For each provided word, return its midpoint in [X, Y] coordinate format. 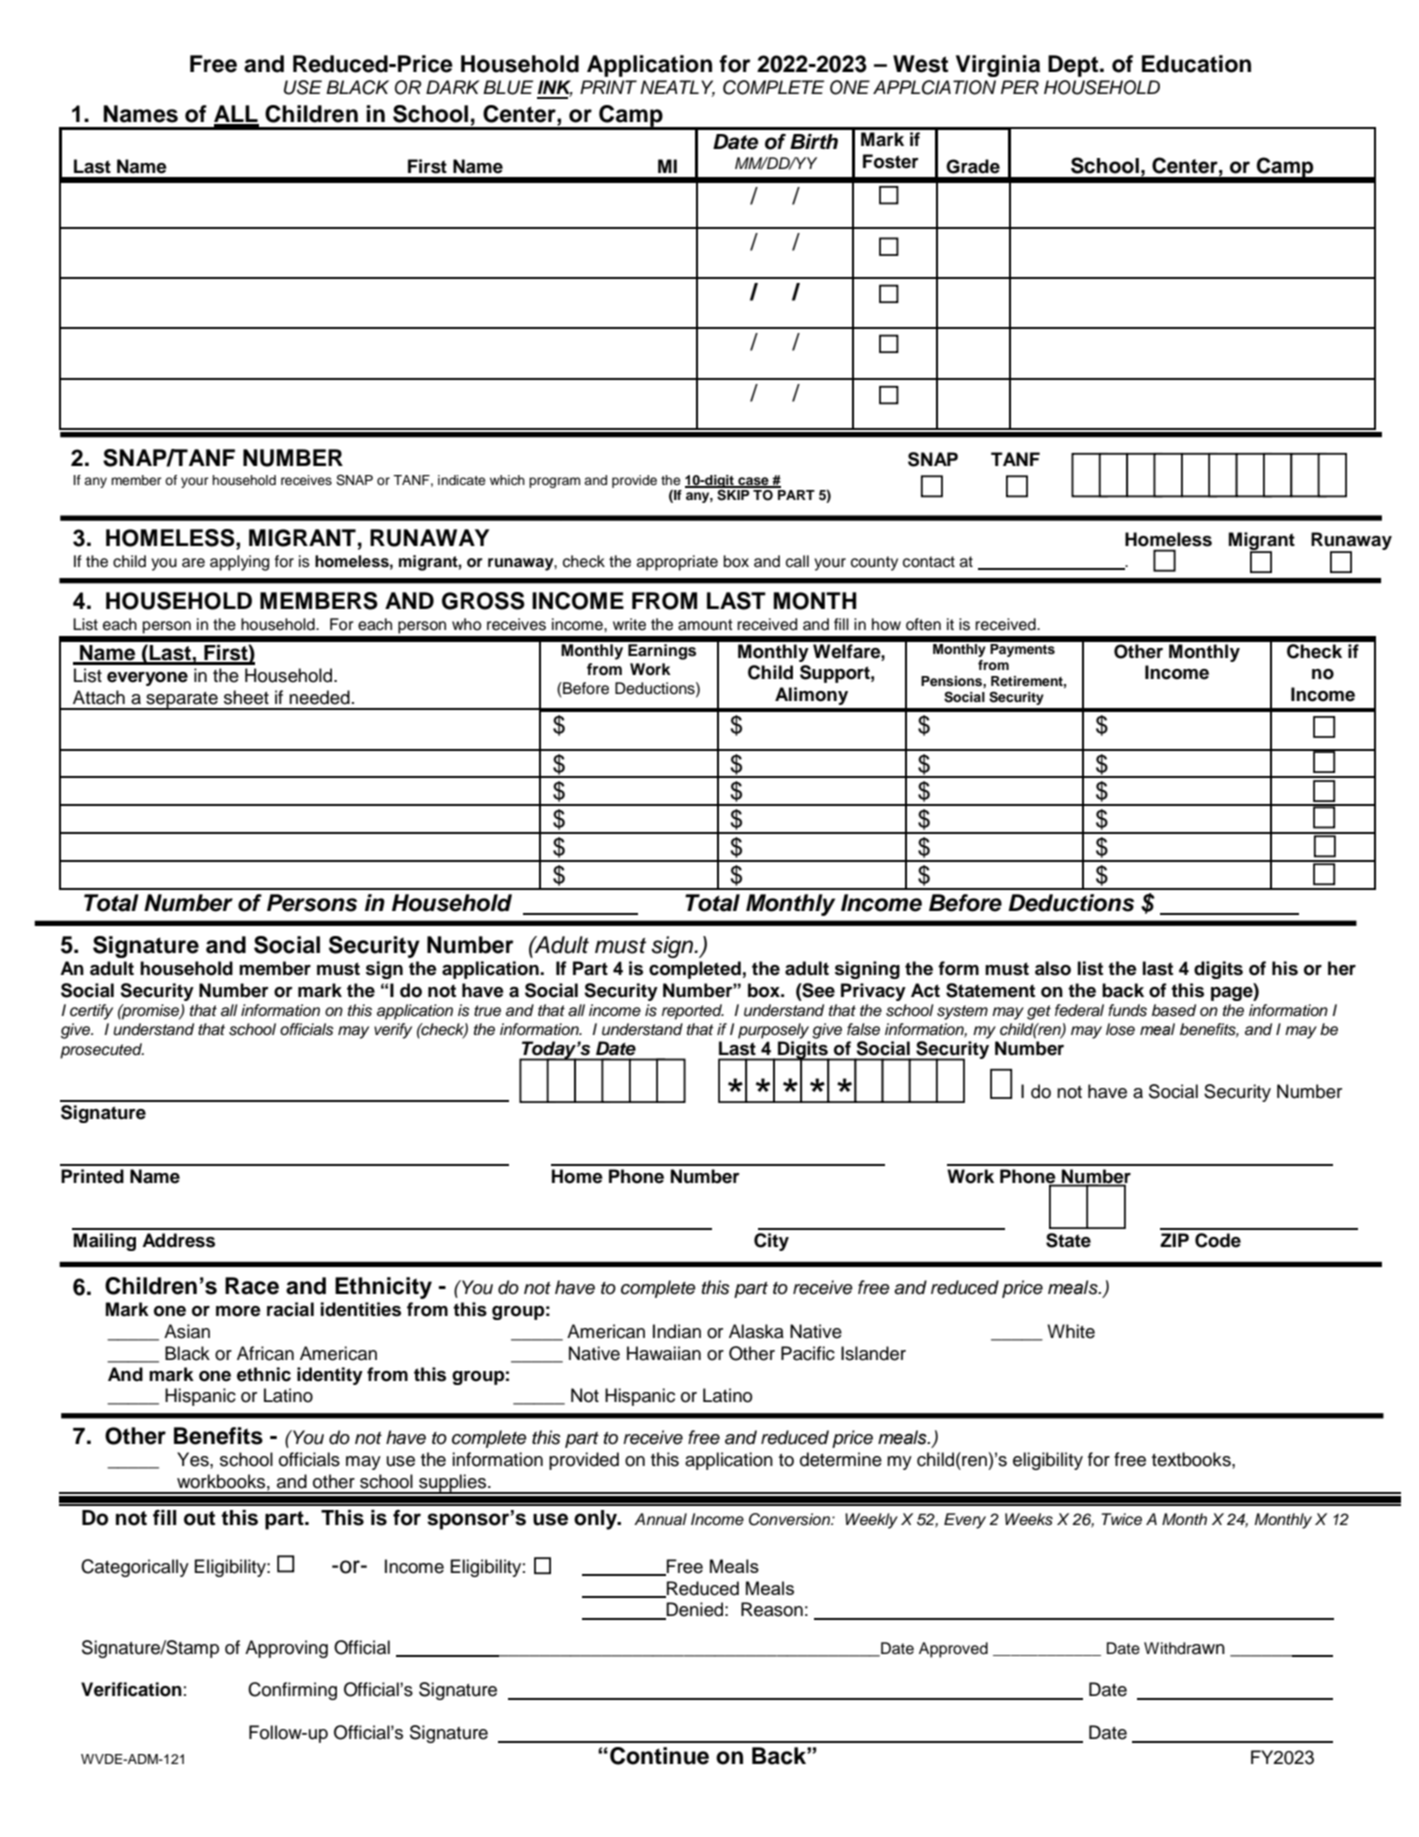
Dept [1074, 66]
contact [929, 562]
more [238, 1311]
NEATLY [677, 88]
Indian [677, 1331]
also [1053, 968]
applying [239, 563]
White [1071, 1331]
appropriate [677, 563]
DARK [453, 87]
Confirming [292, 1691]
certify [91, 1012]
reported [693, 1012]
